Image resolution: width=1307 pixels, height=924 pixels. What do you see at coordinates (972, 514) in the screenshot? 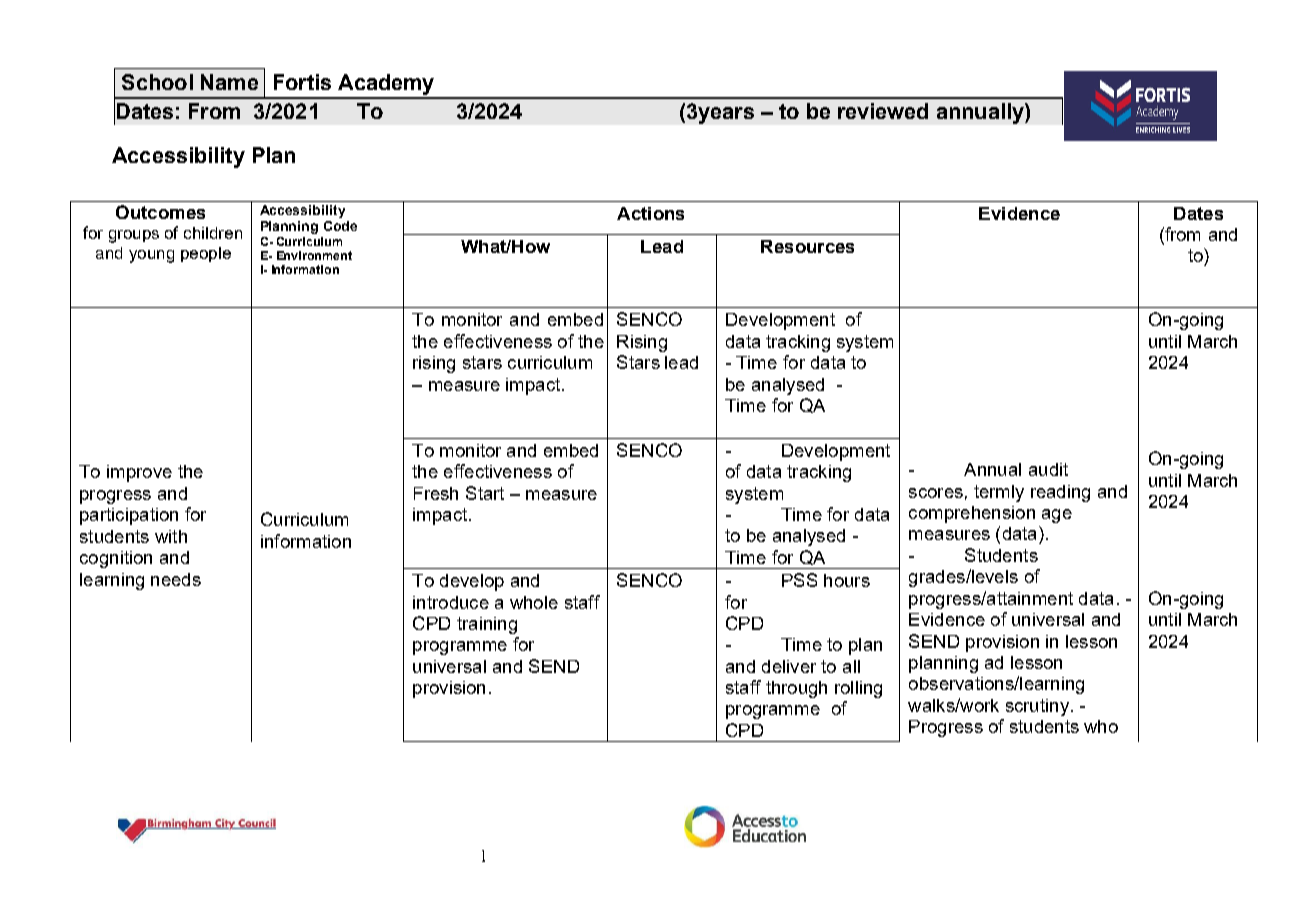
I see `comprehension` at bounding box center [972, 514].
